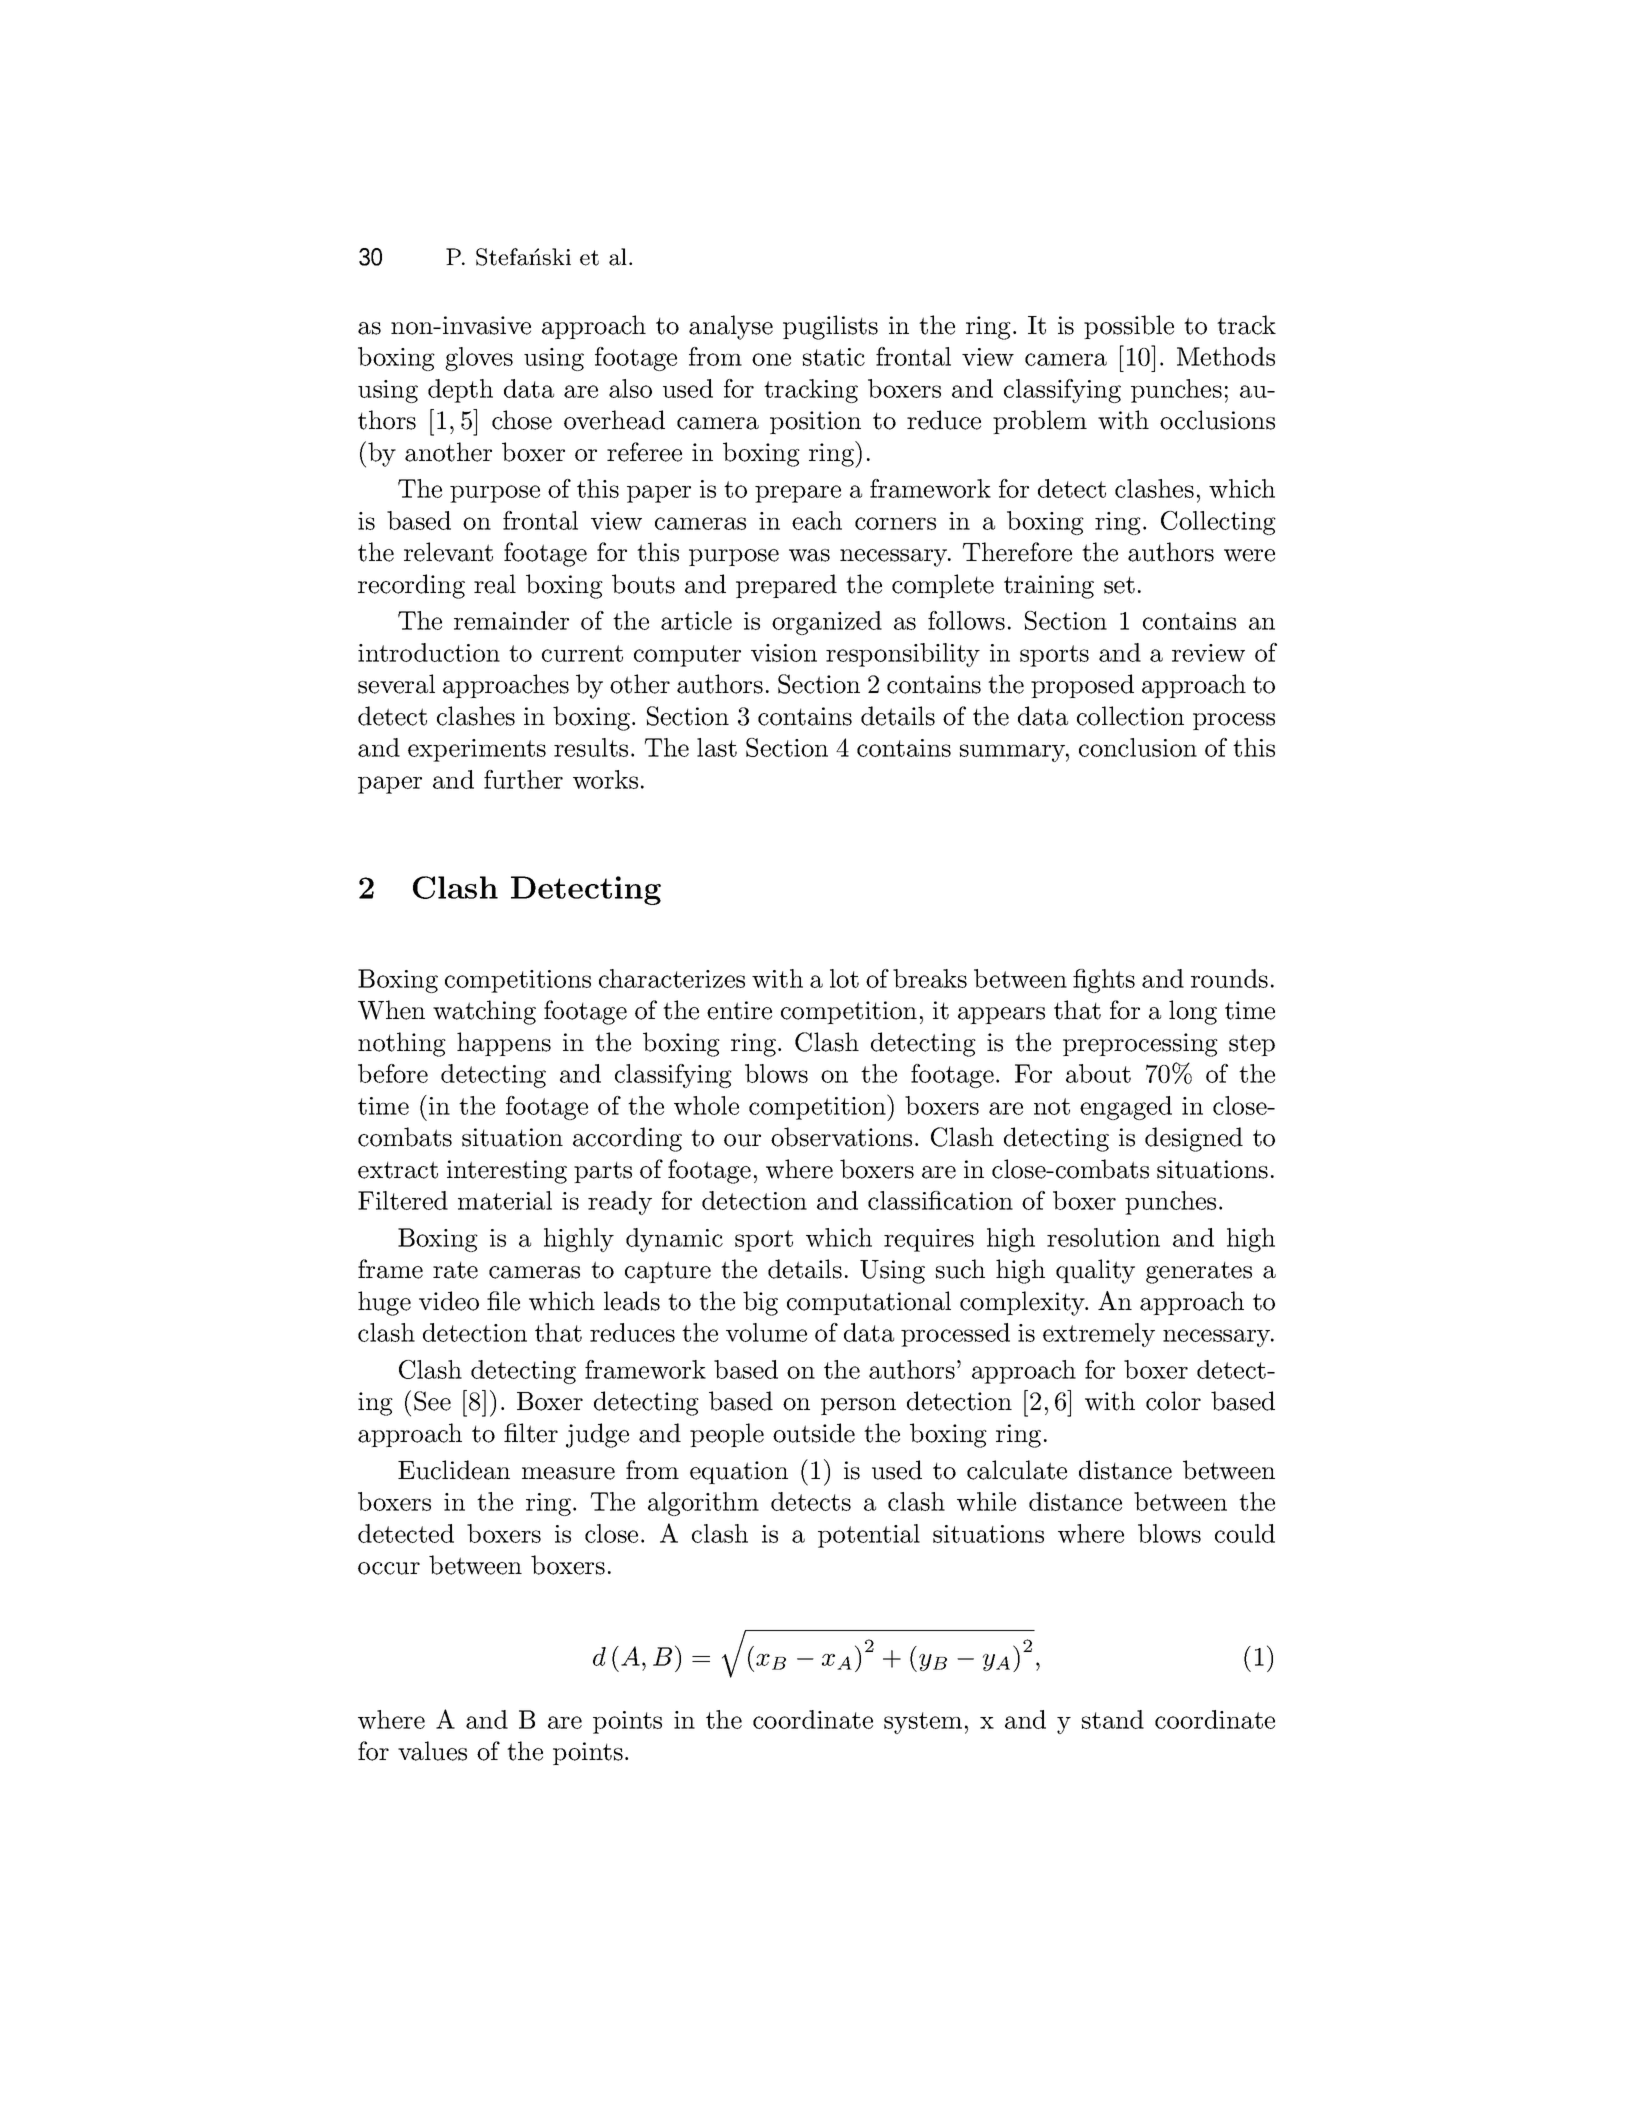 The width and height of the document is (1625, 2103). What do you see at coordinates (523, 779) in the document?
I see `further` at bounding box center [523, 779].
